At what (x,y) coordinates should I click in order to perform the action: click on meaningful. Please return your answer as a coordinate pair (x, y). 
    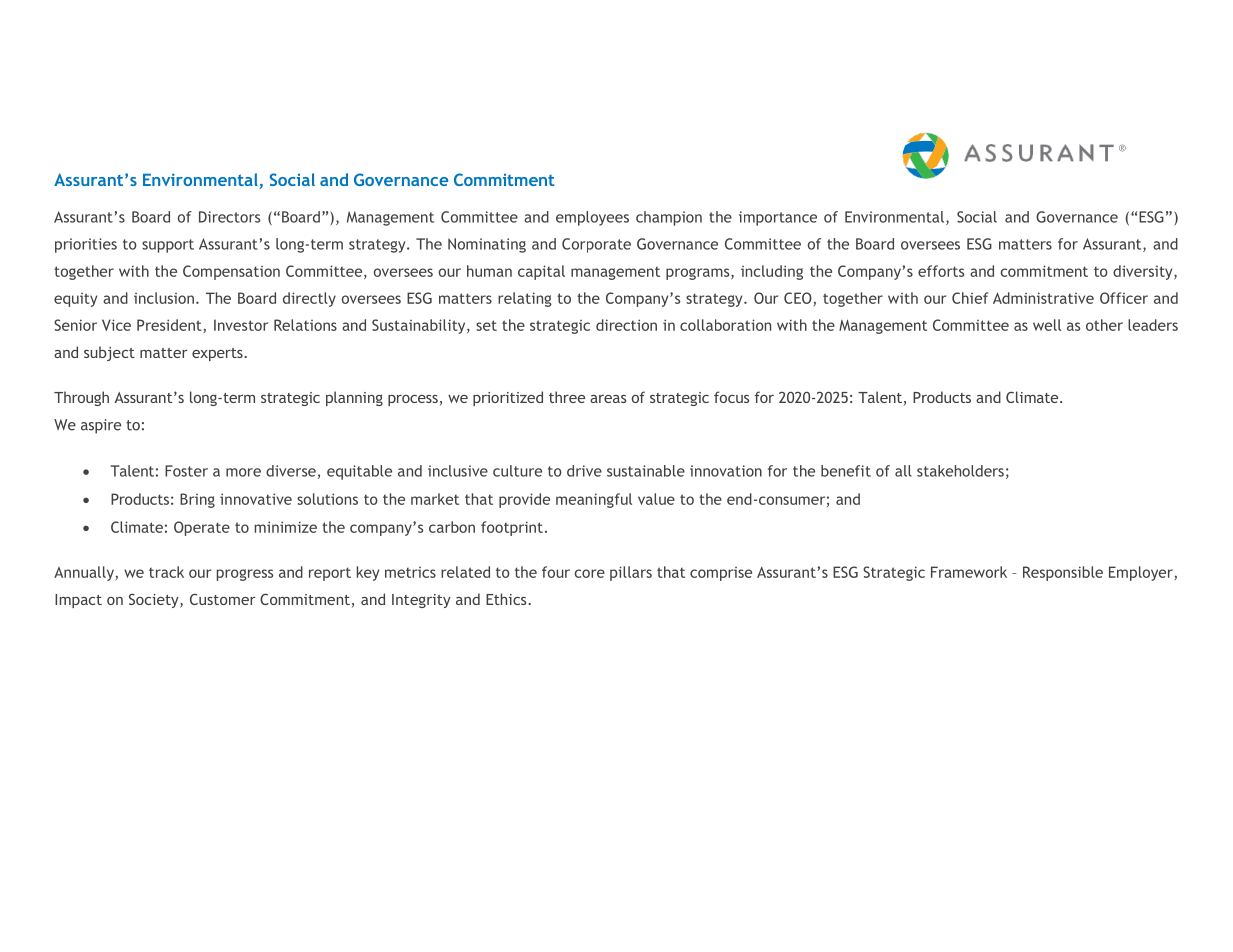
    Looking at the image, I should click on (594, 500).
